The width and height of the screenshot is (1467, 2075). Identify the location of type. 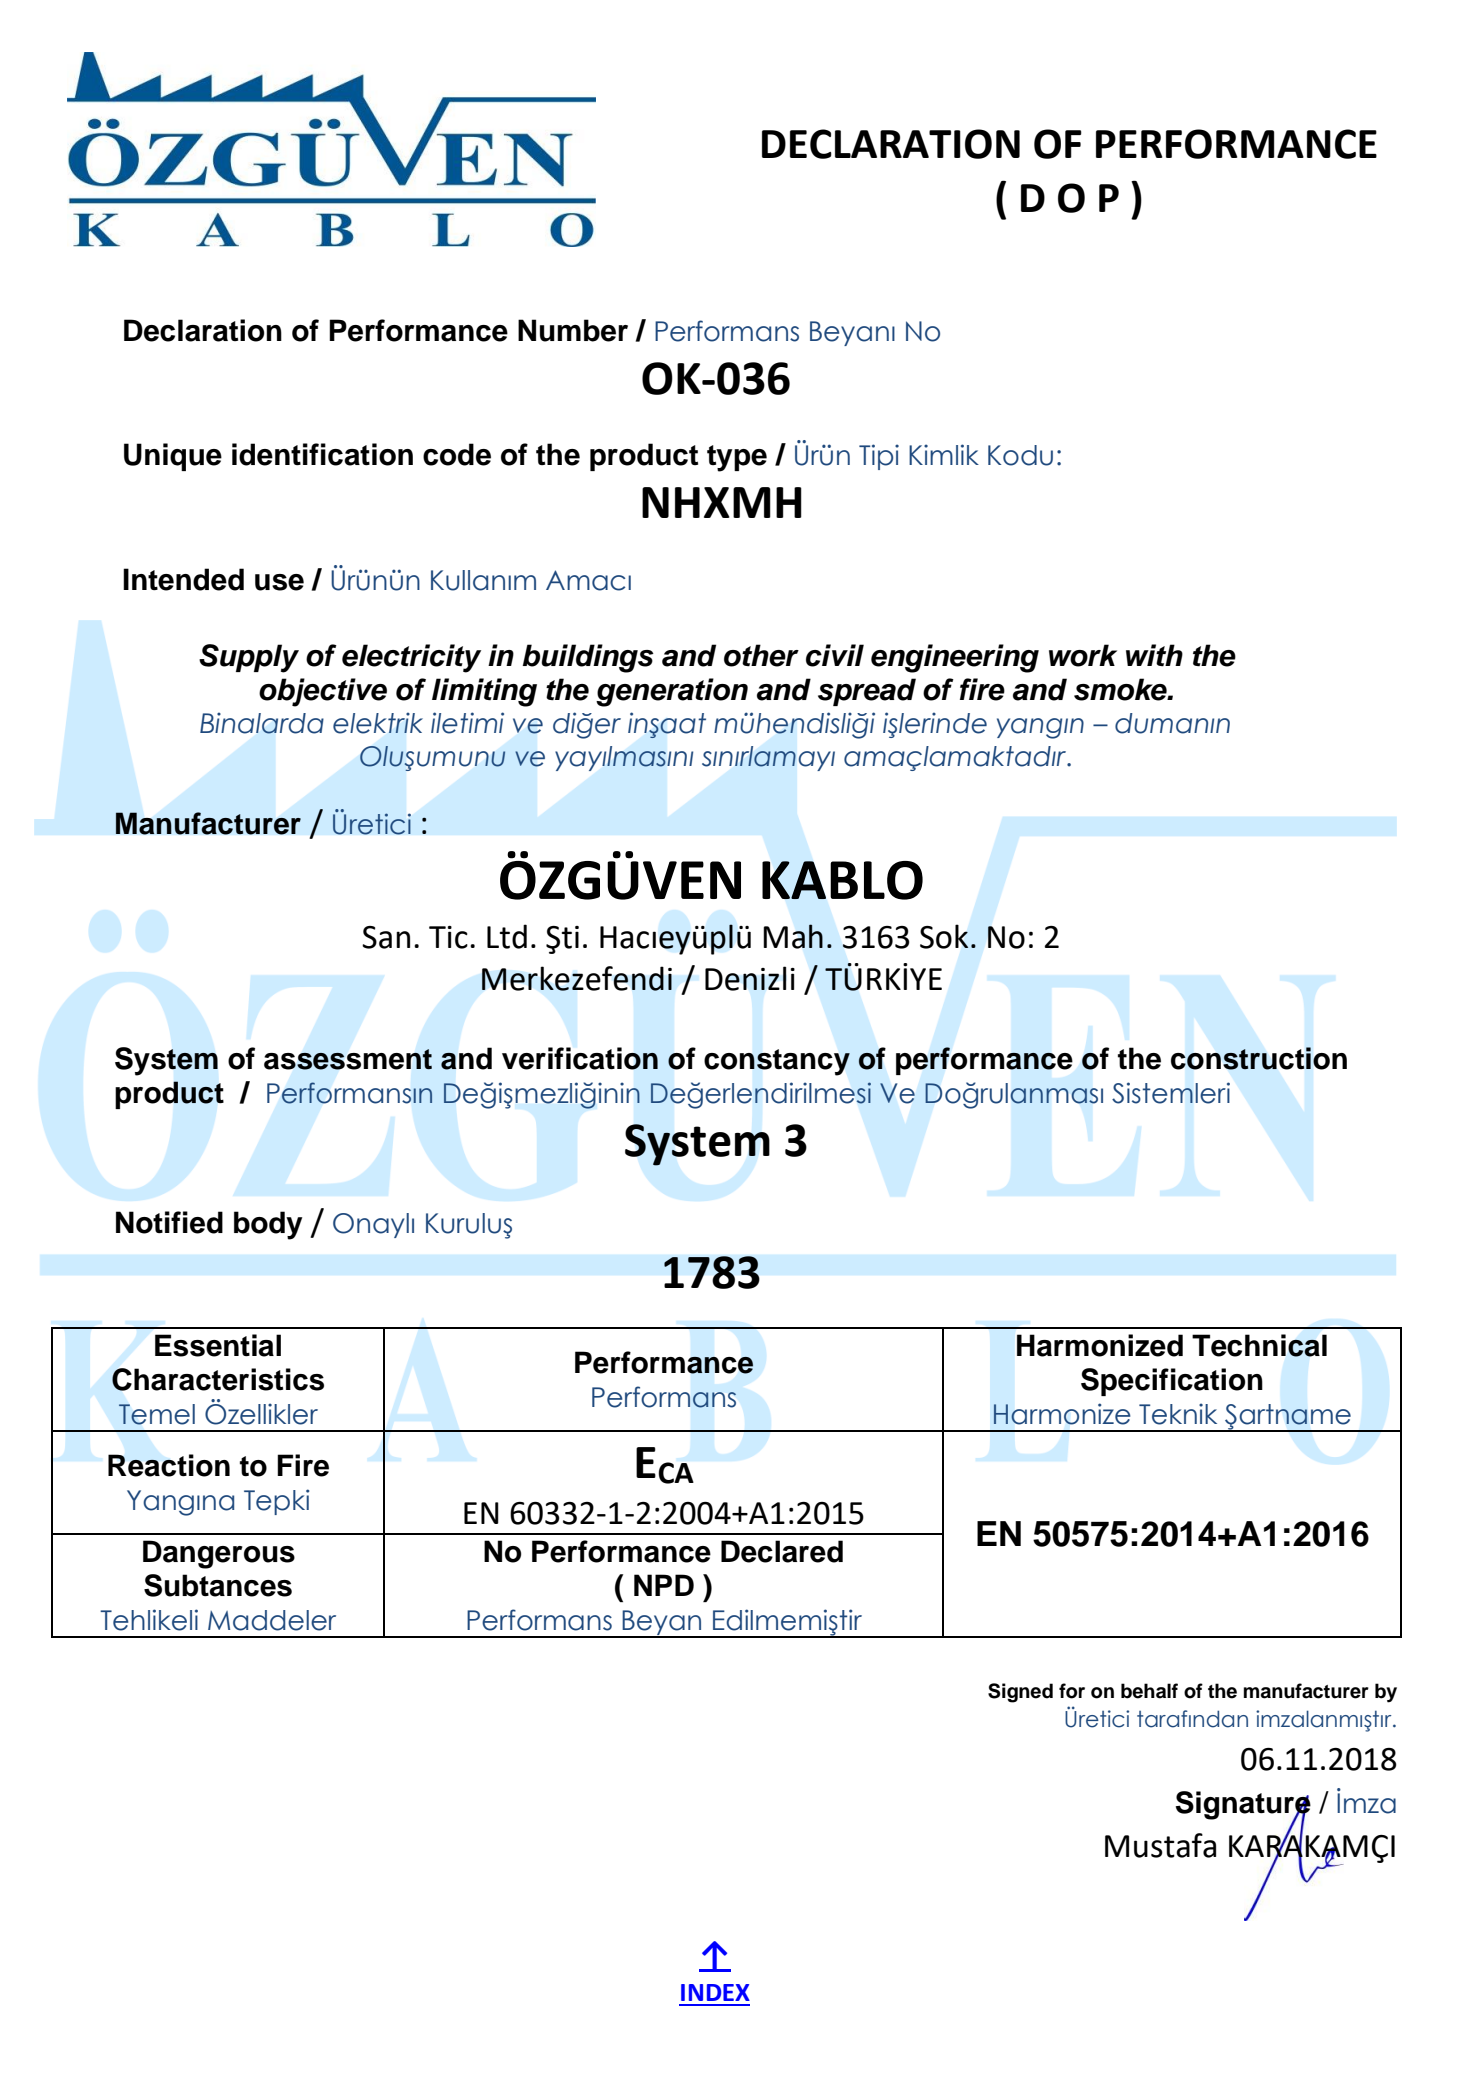
(737, 458).
